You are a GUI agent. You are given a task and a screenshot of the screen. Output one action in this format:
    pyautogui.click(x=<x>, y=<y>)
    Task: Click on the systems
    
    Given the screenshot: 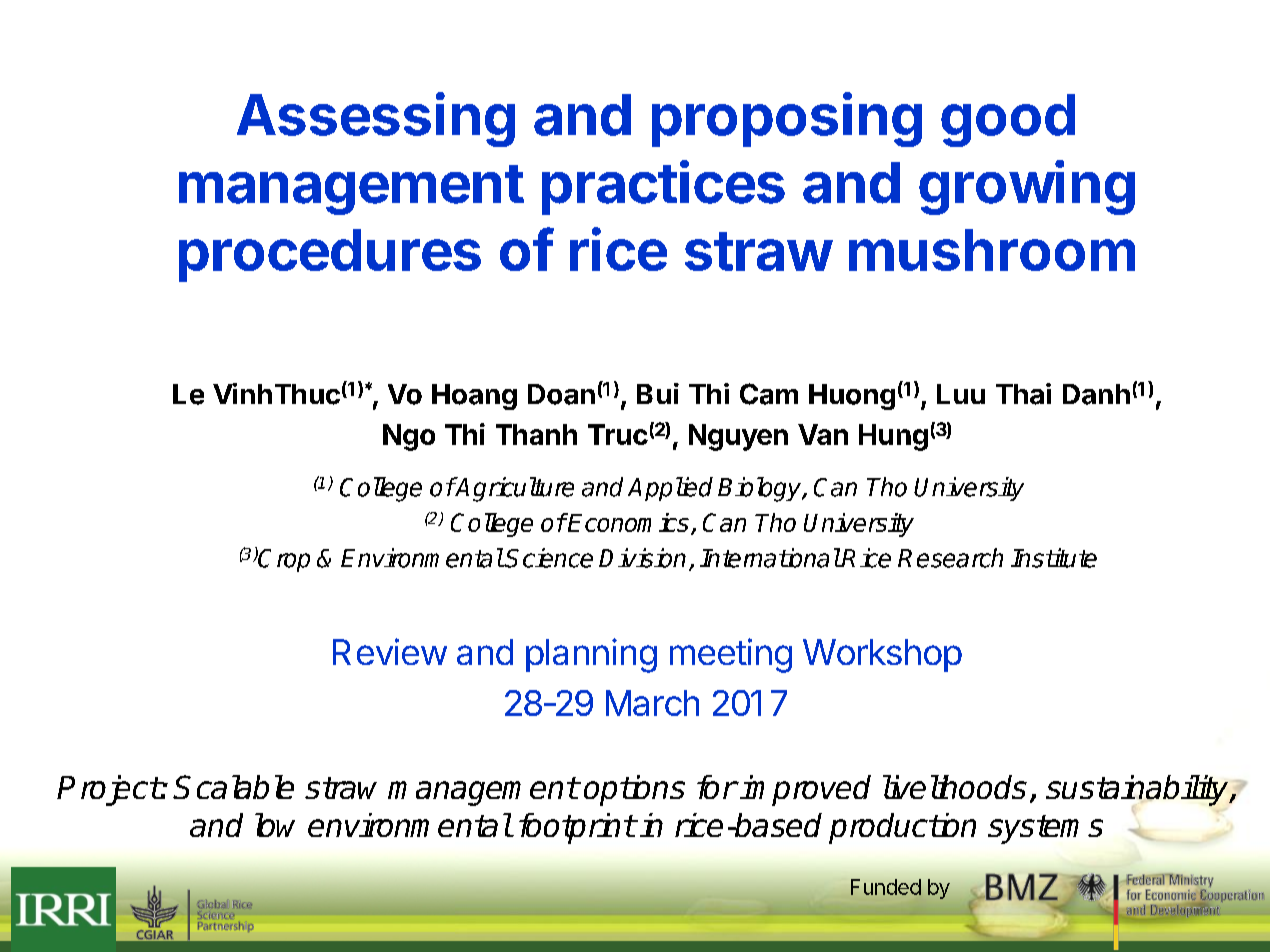 What is the action you would take?
    pyautogui.click(x=1045, y=829)
